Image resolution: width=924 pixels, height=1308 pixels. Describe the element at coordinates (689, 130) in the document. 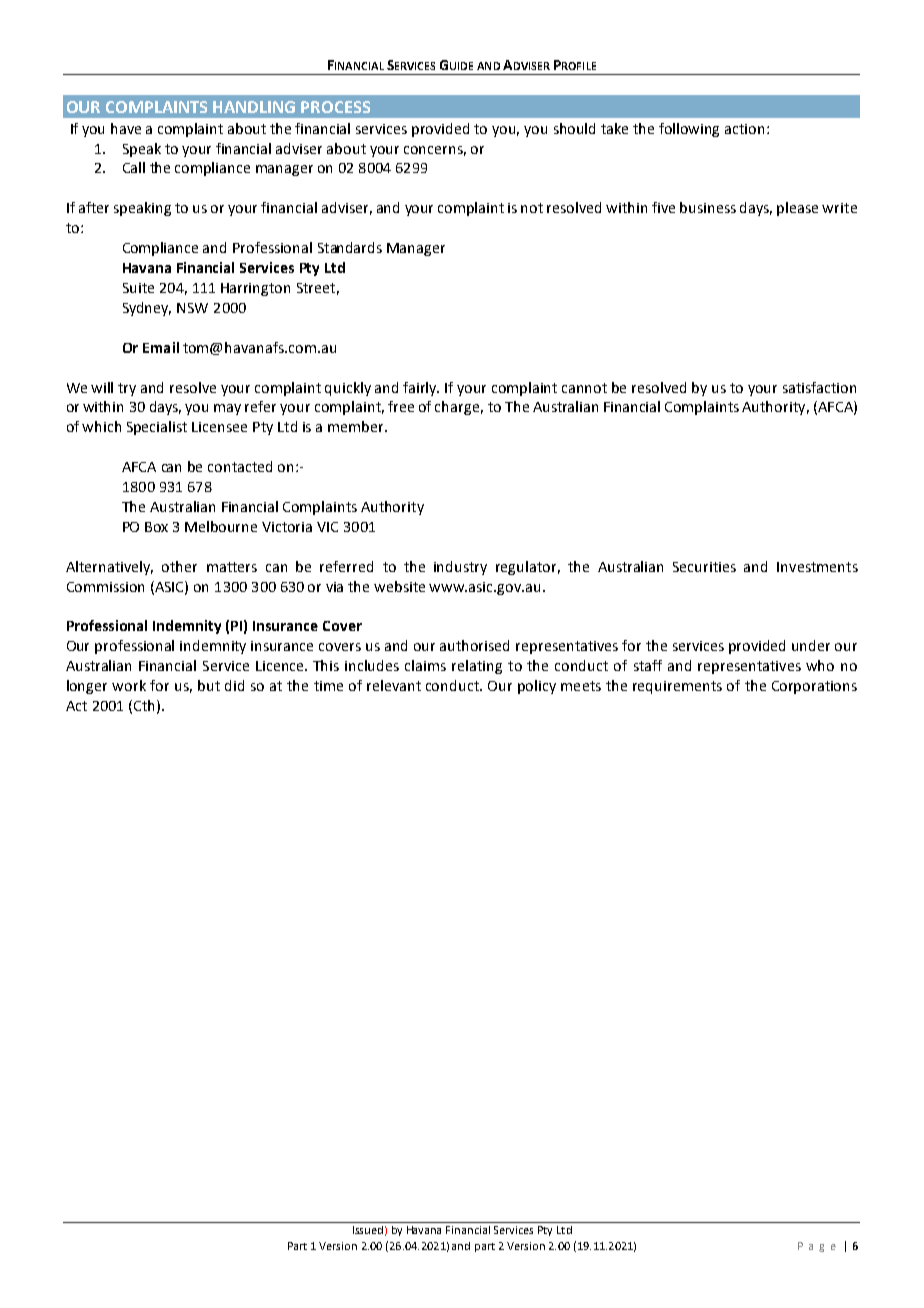

I see `following` at that location.
